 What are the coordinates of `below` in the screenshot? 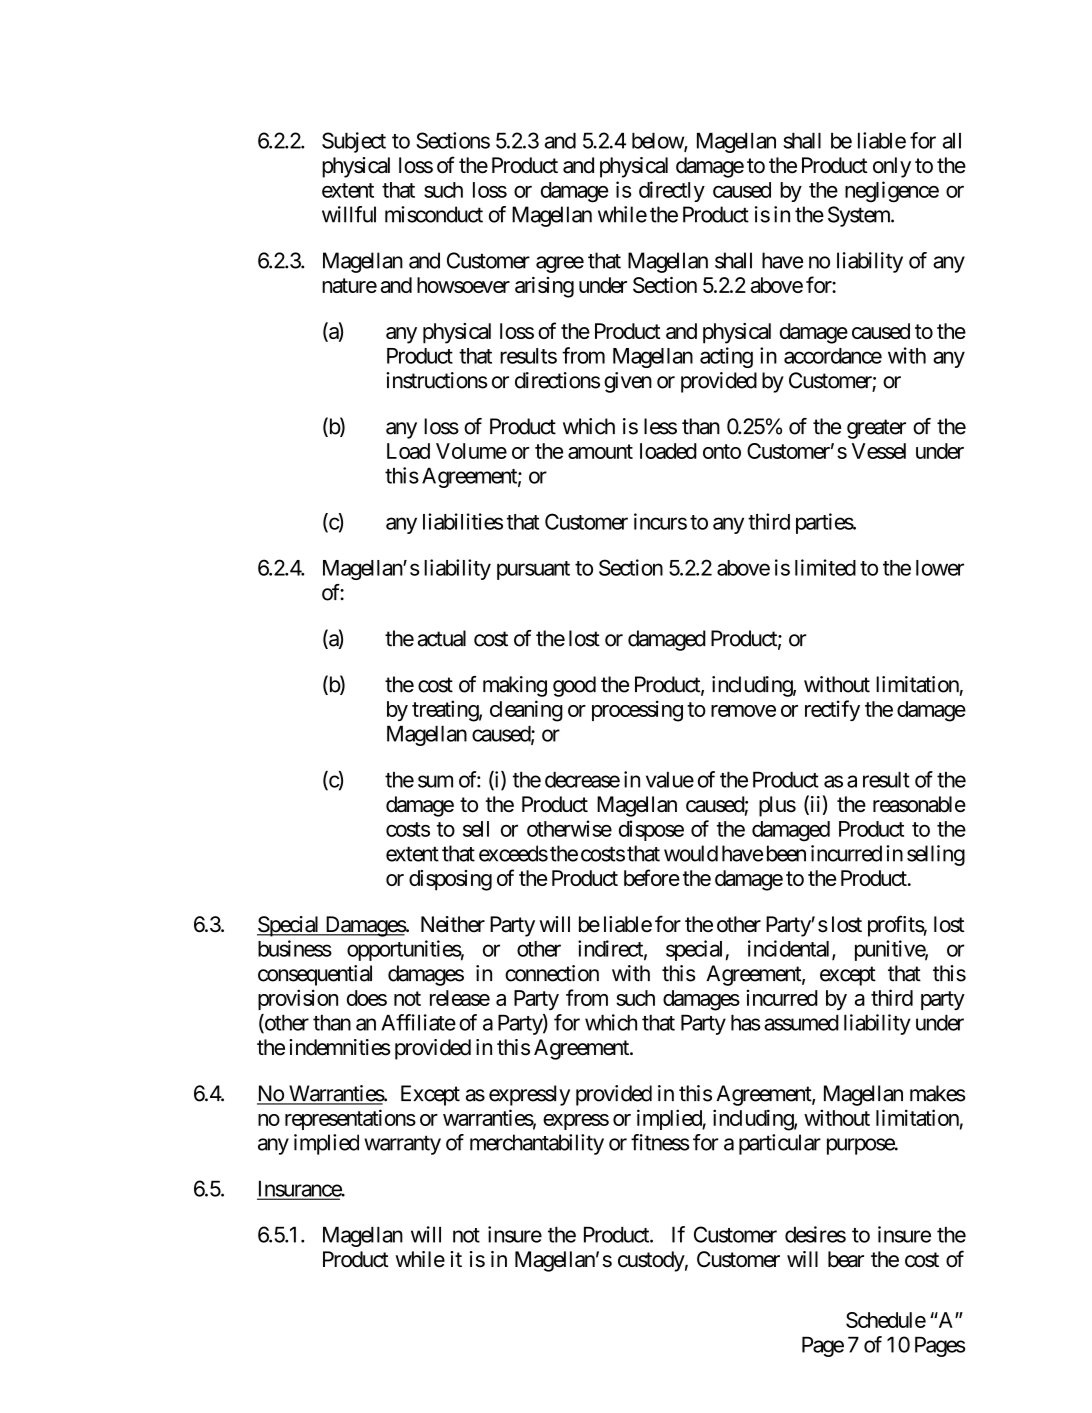 It's located at (658, 141).
